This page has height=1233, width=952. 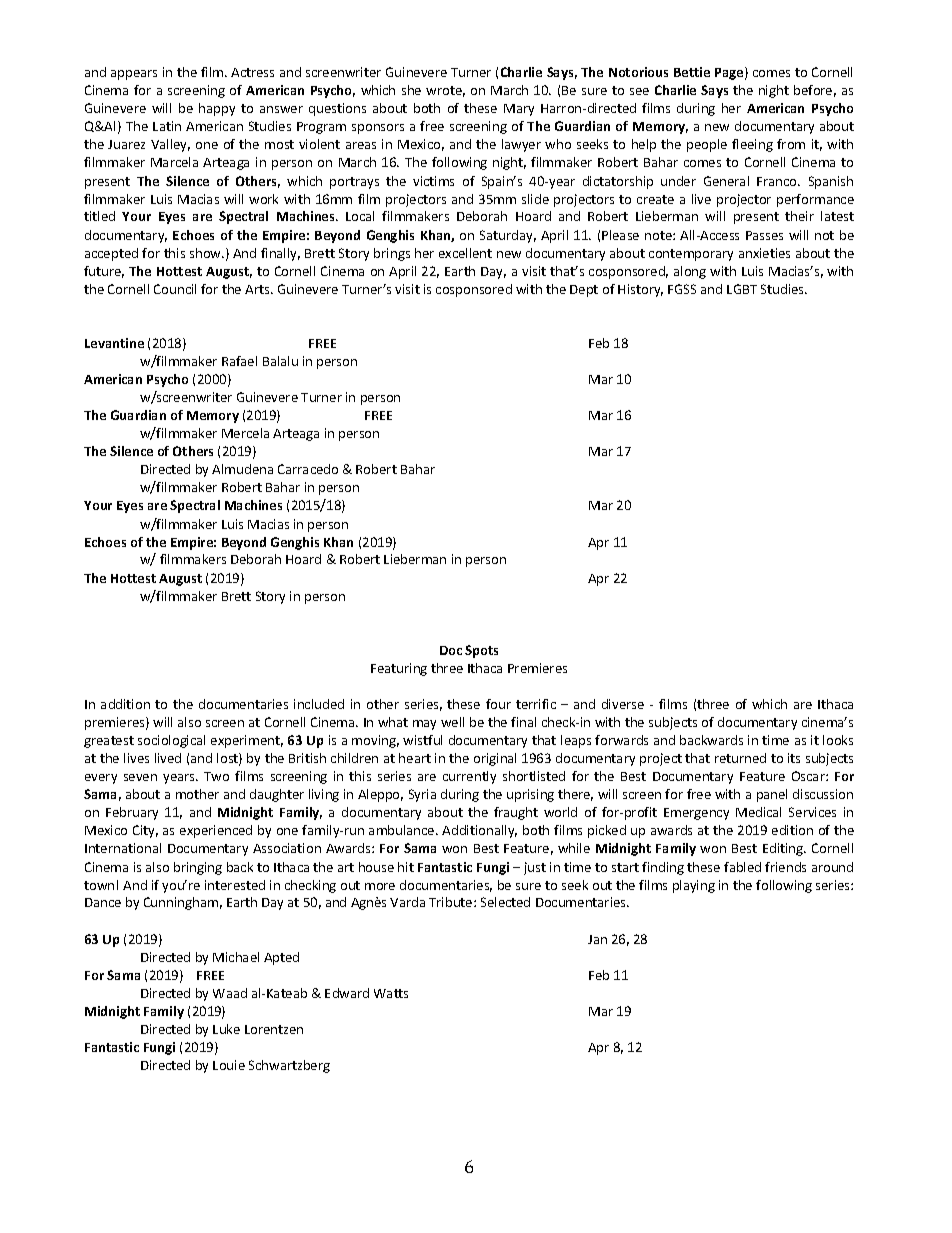 What do you see at coordinates (584, 291) in the page?
I see `Dept` at bounding box center [584, 291].
